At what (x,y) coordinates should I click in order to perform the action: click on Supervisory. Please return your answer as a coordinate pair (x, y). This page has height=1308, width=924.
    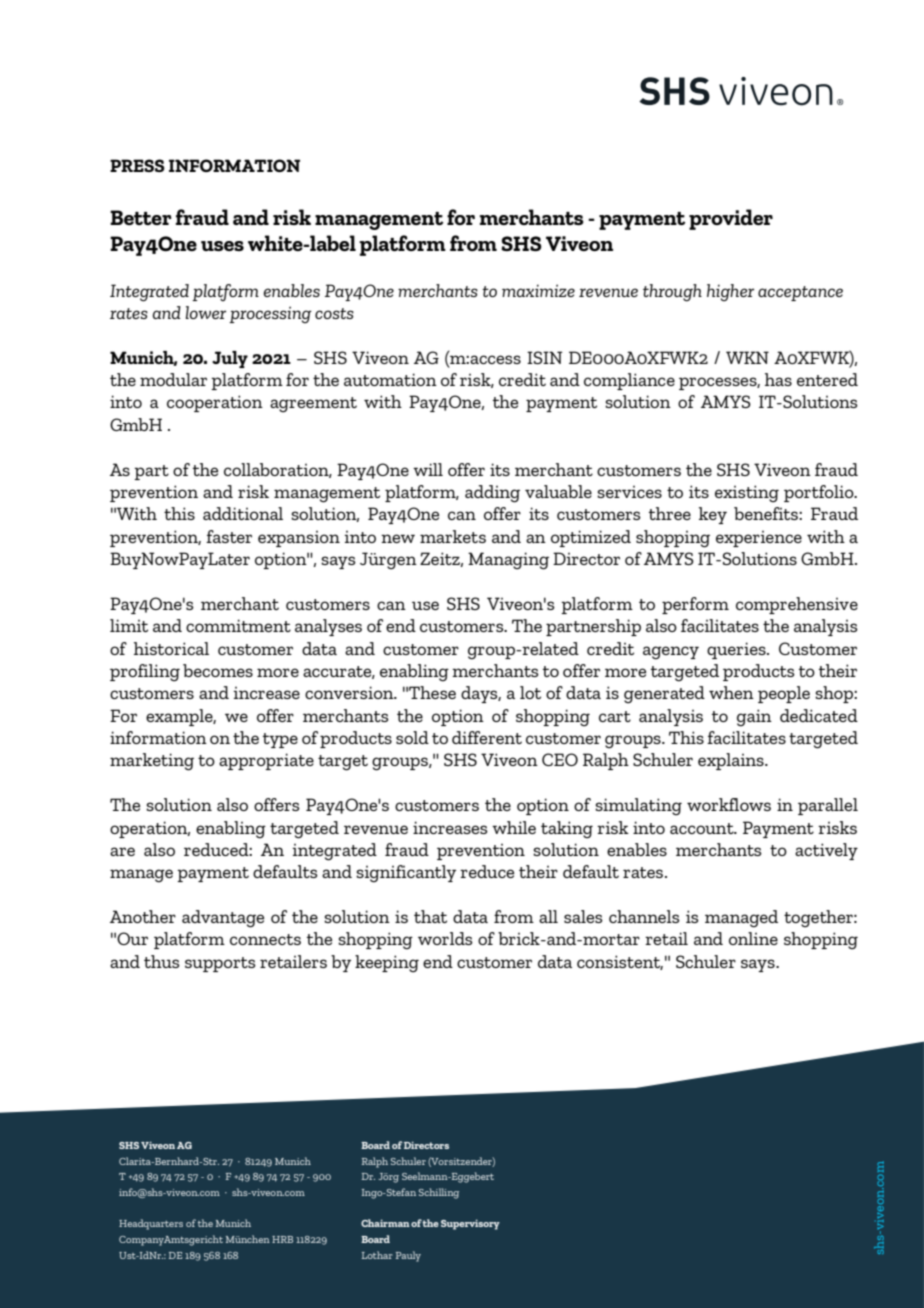
    Looking at the image, I should click on (470, 1224).
